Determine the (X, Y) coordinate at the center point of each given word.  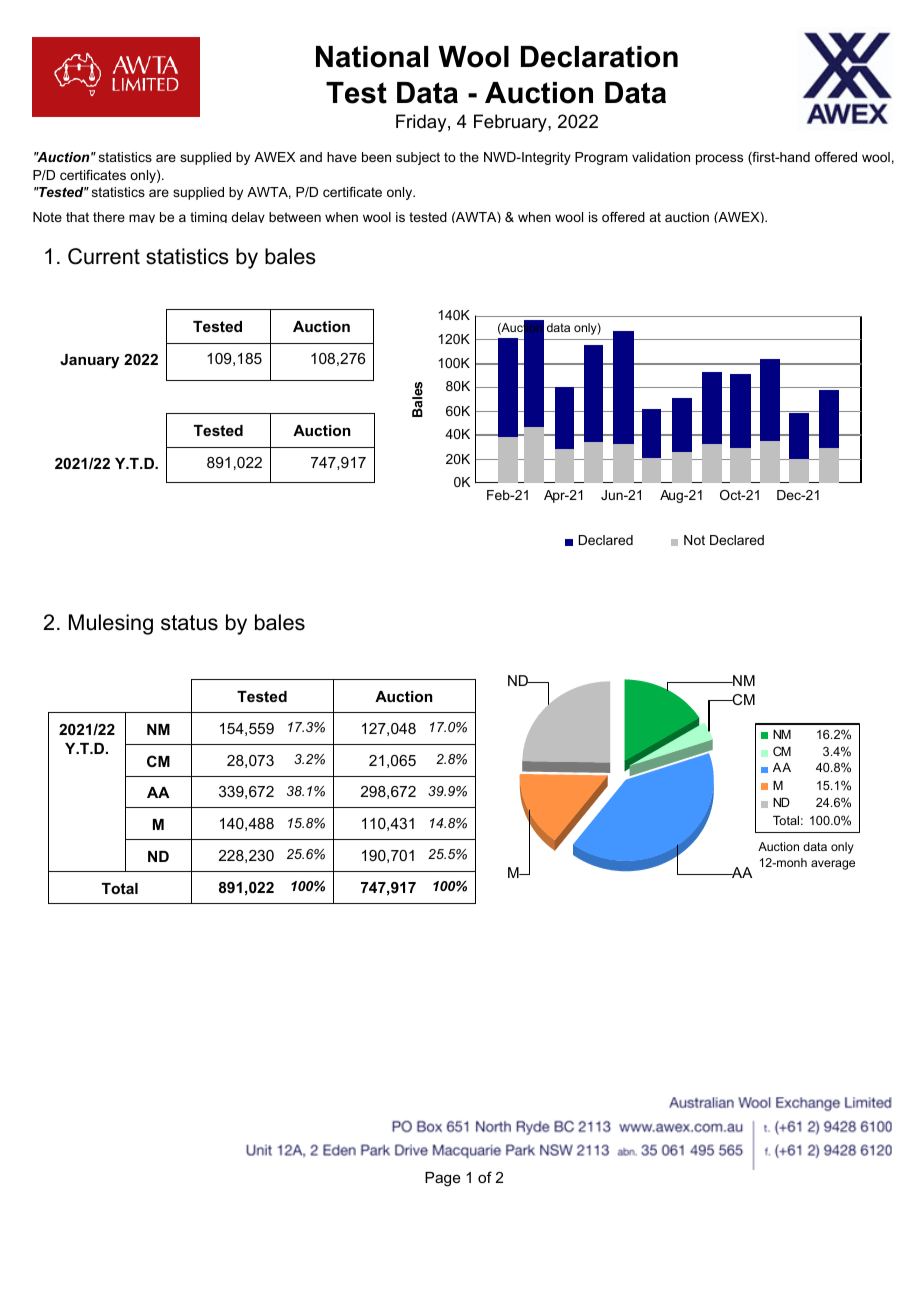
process (719, 159)
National (372, 57)
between (295, 217)
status (189, 623)
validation (661, 157)
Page (443, 1179)
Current (104, 256)
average (833, 865)
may (142, 218)
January (89, 361)
